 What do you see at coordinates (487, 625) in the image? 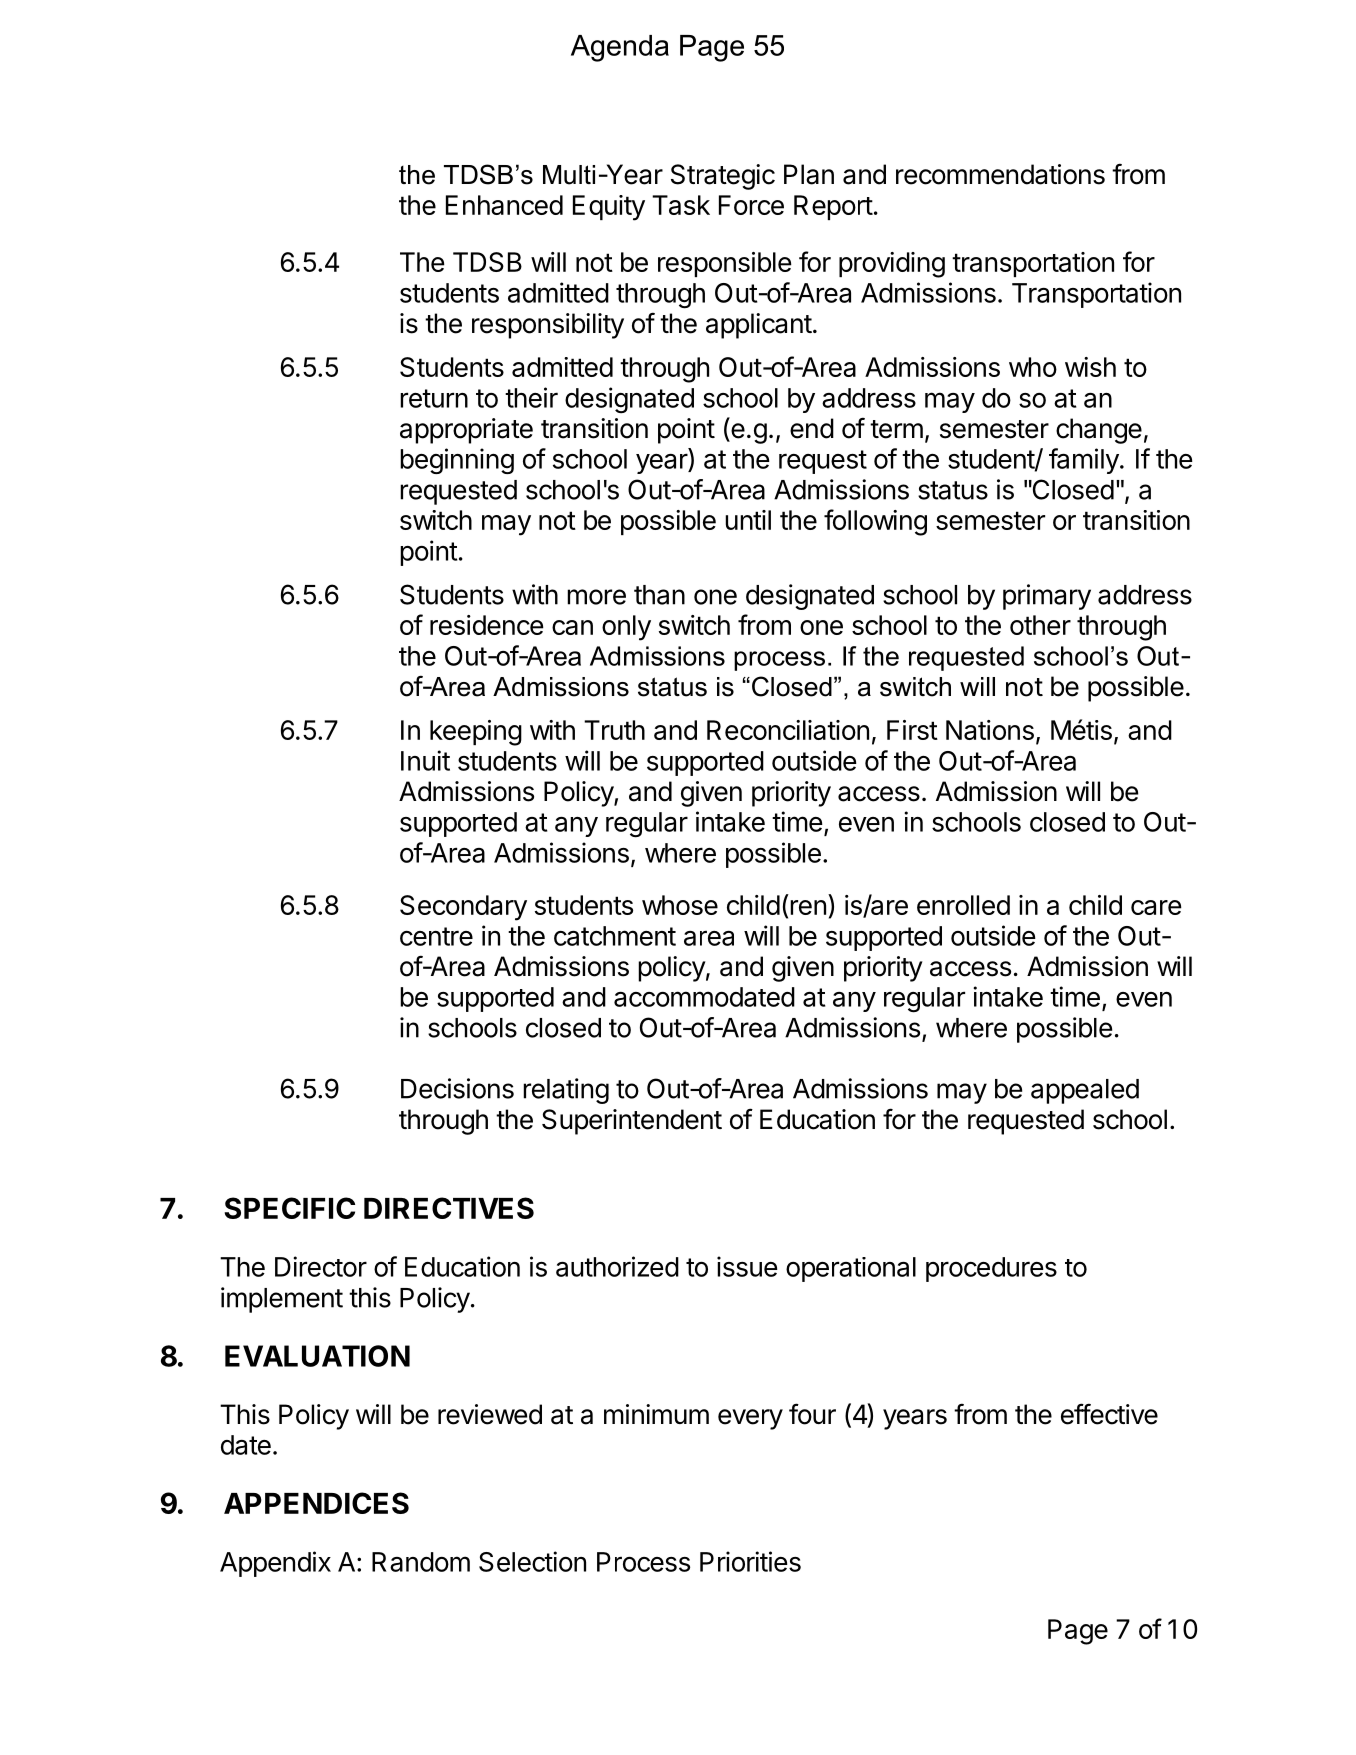
I see `residence` at bounding box center [487, 625].
